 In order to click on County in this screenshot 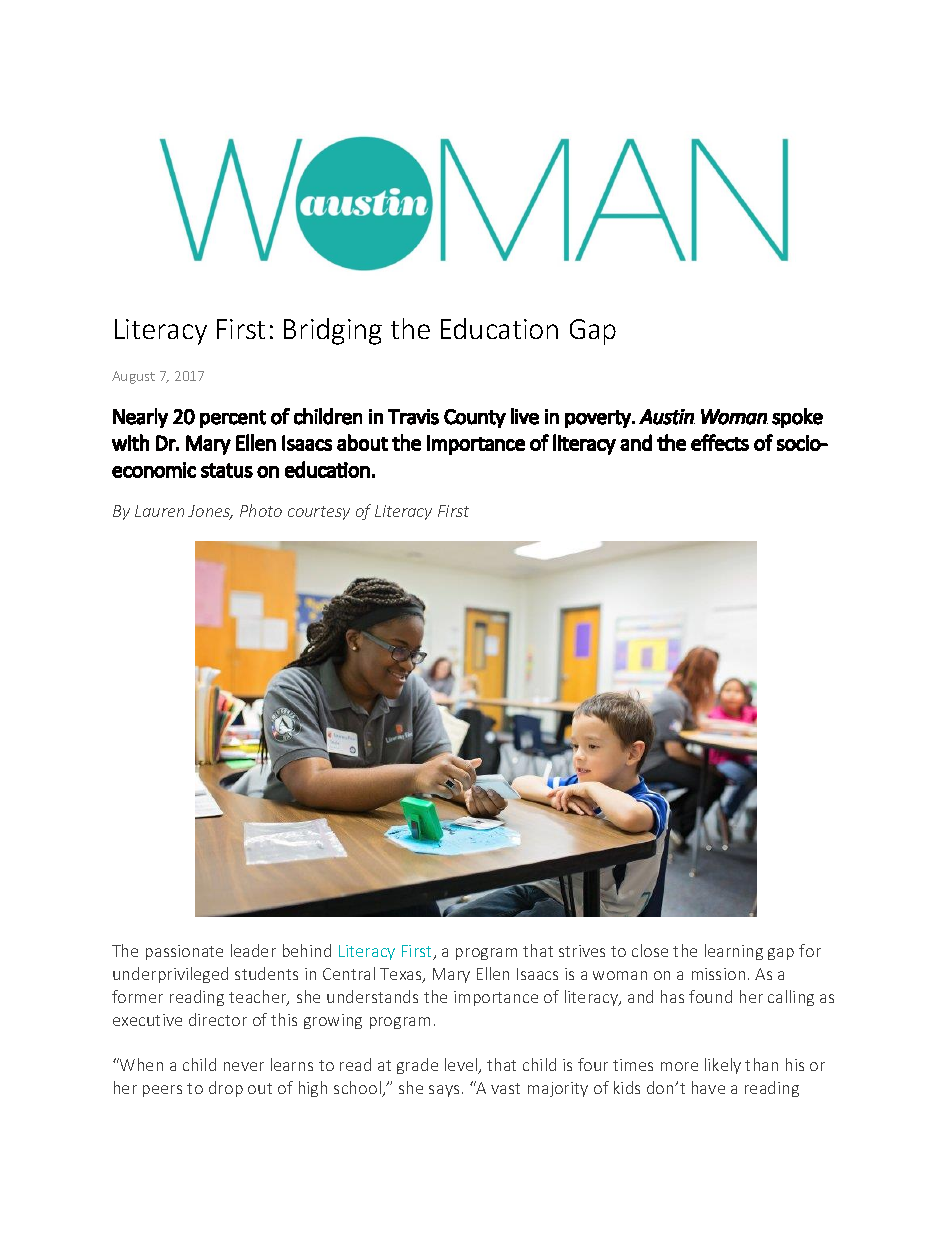, I will do `click(475, 418)`.
